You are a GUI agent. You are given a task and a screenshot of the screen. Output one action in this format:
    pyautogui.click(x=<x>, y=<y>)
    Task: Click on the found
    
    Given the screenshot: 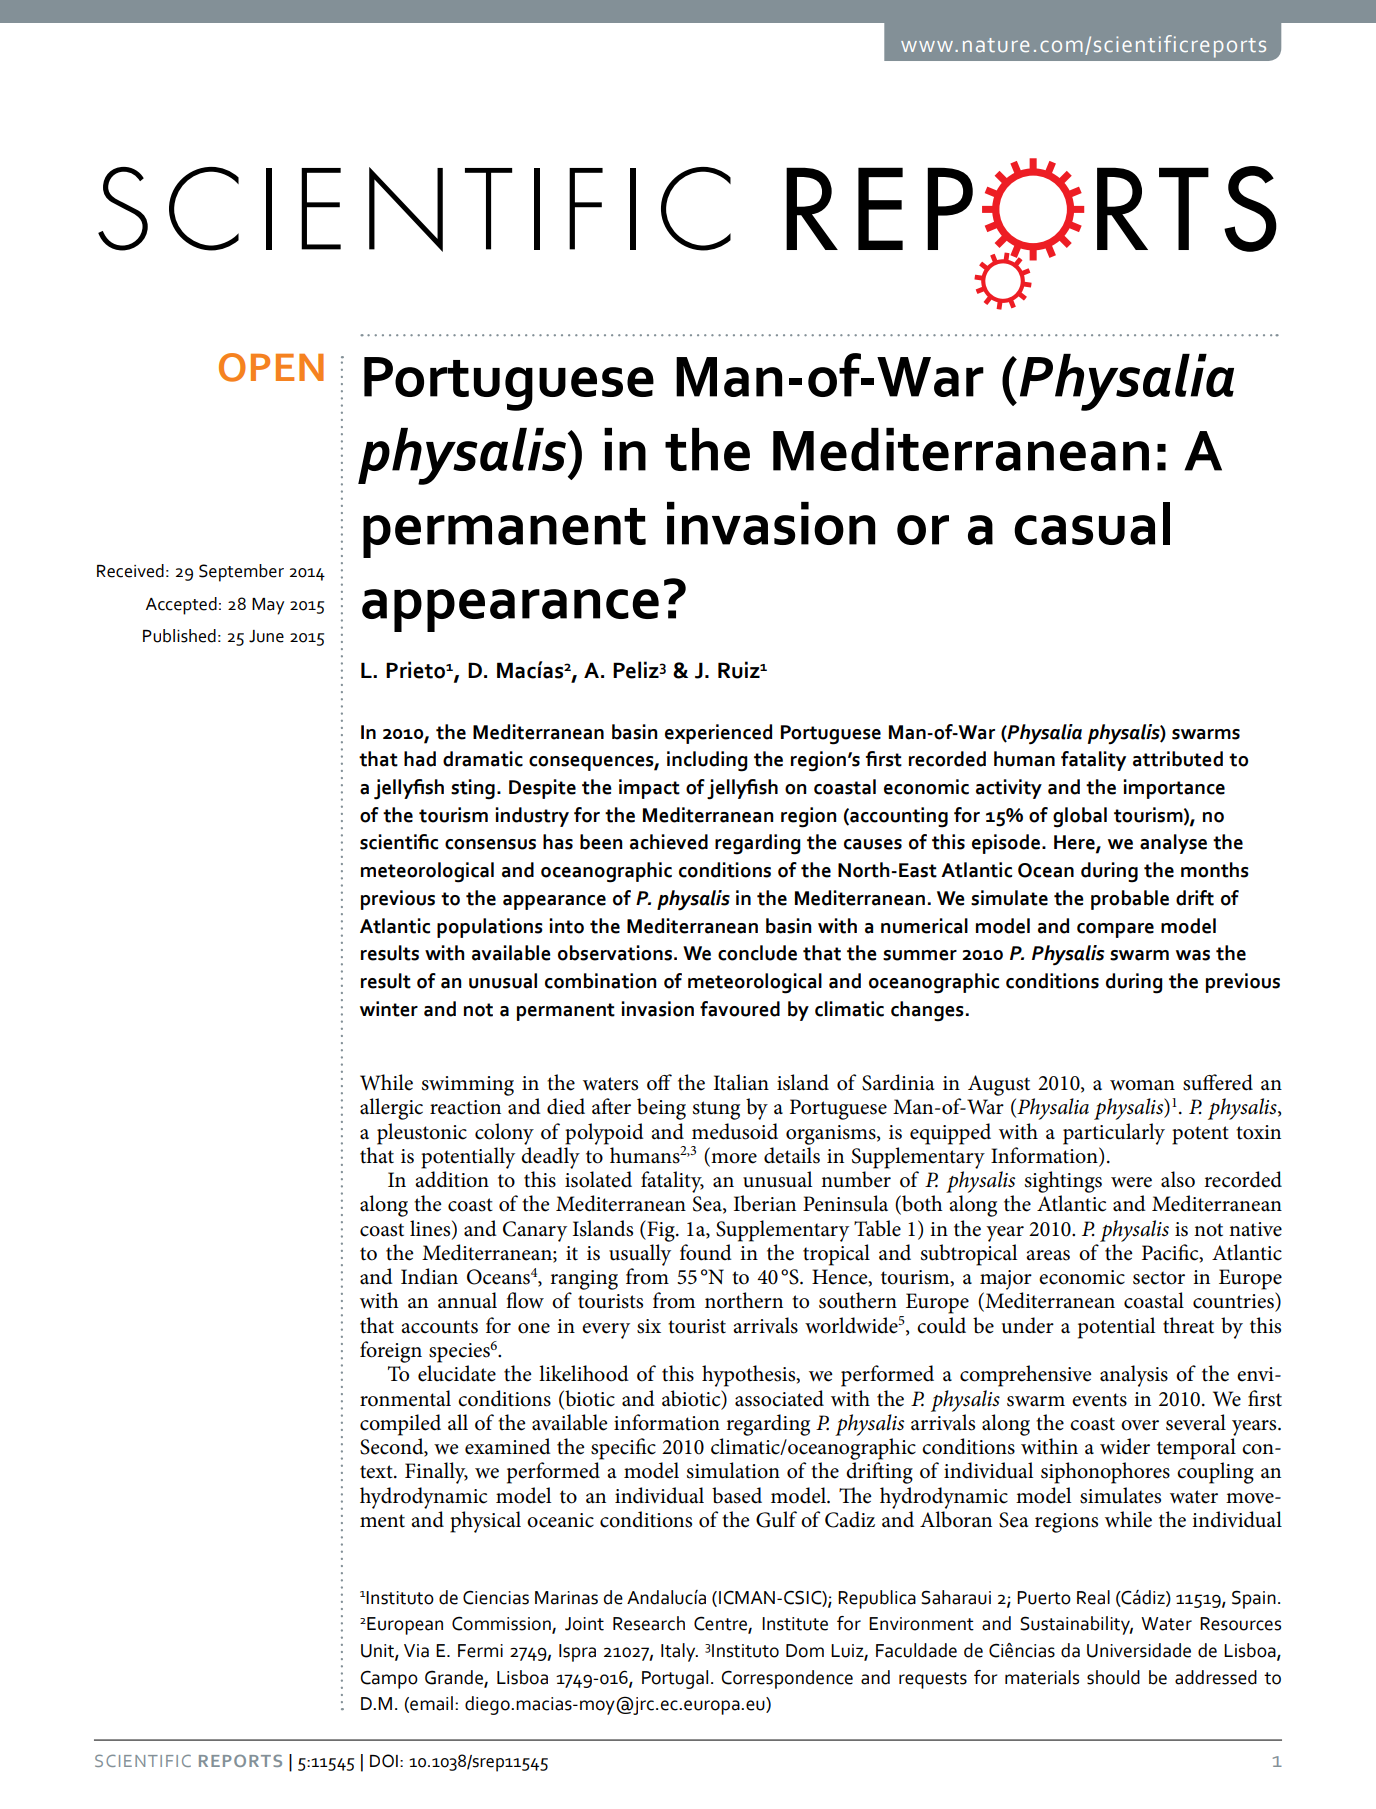 What is the action you would take?
    pyautogui.click(x=706, y=1252)
